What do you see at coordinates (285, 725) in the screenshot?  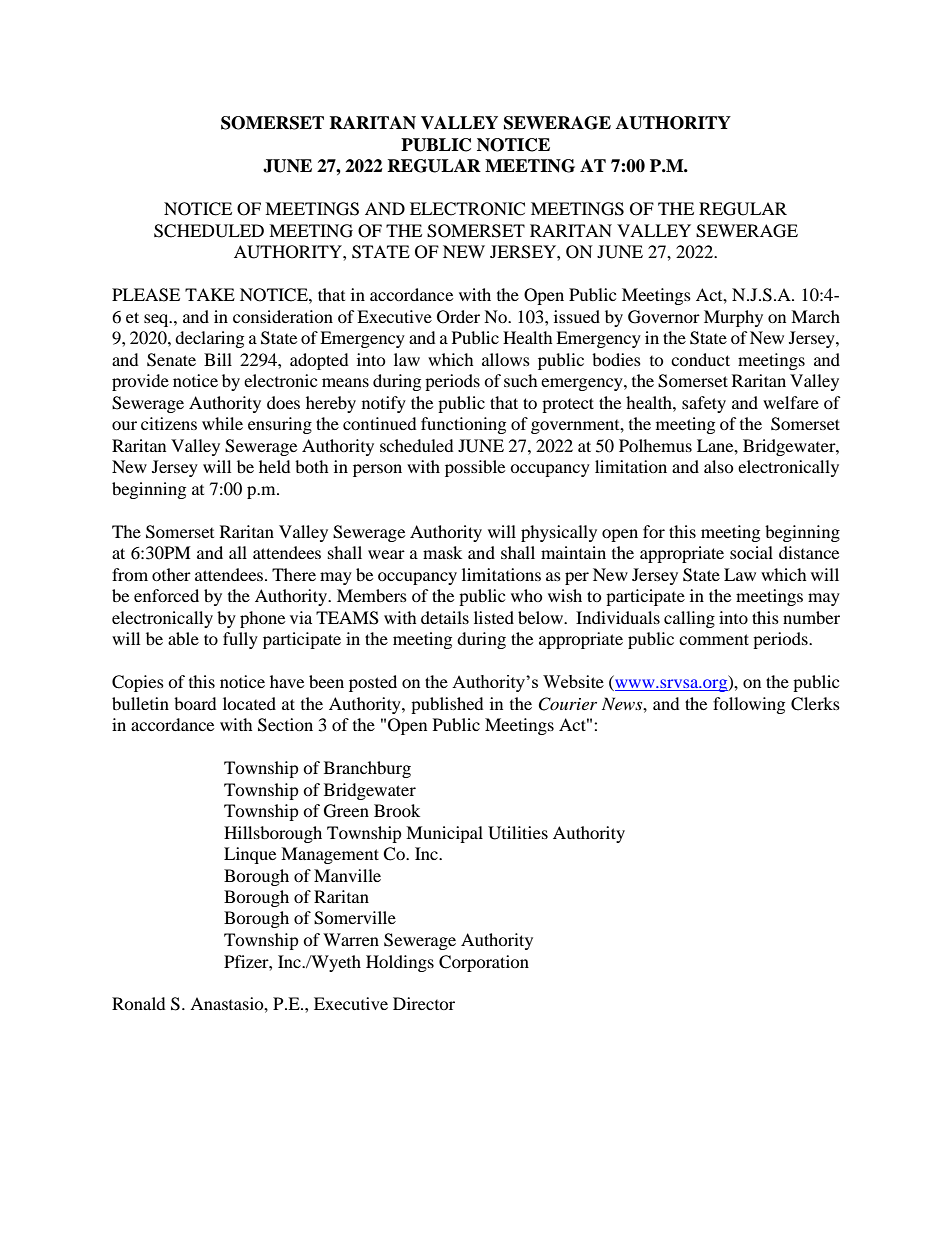 I see `Section` at bounding box center [285, 725].
